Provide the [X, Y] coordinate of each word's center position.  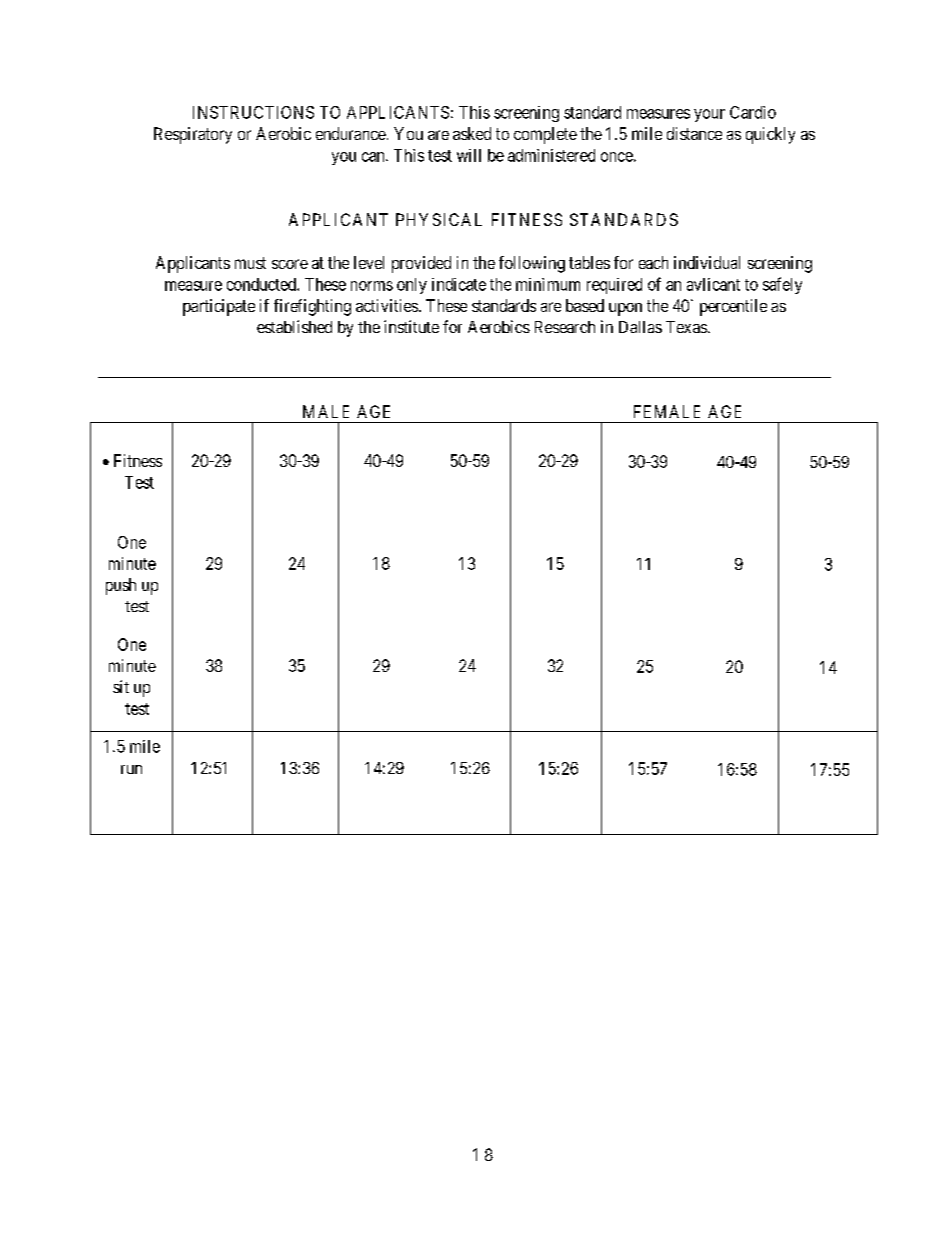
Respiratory [193, 135]
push [121, 586]
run [131, 769]
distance [694, 133]
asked [472, 133]
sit [121, 686]
